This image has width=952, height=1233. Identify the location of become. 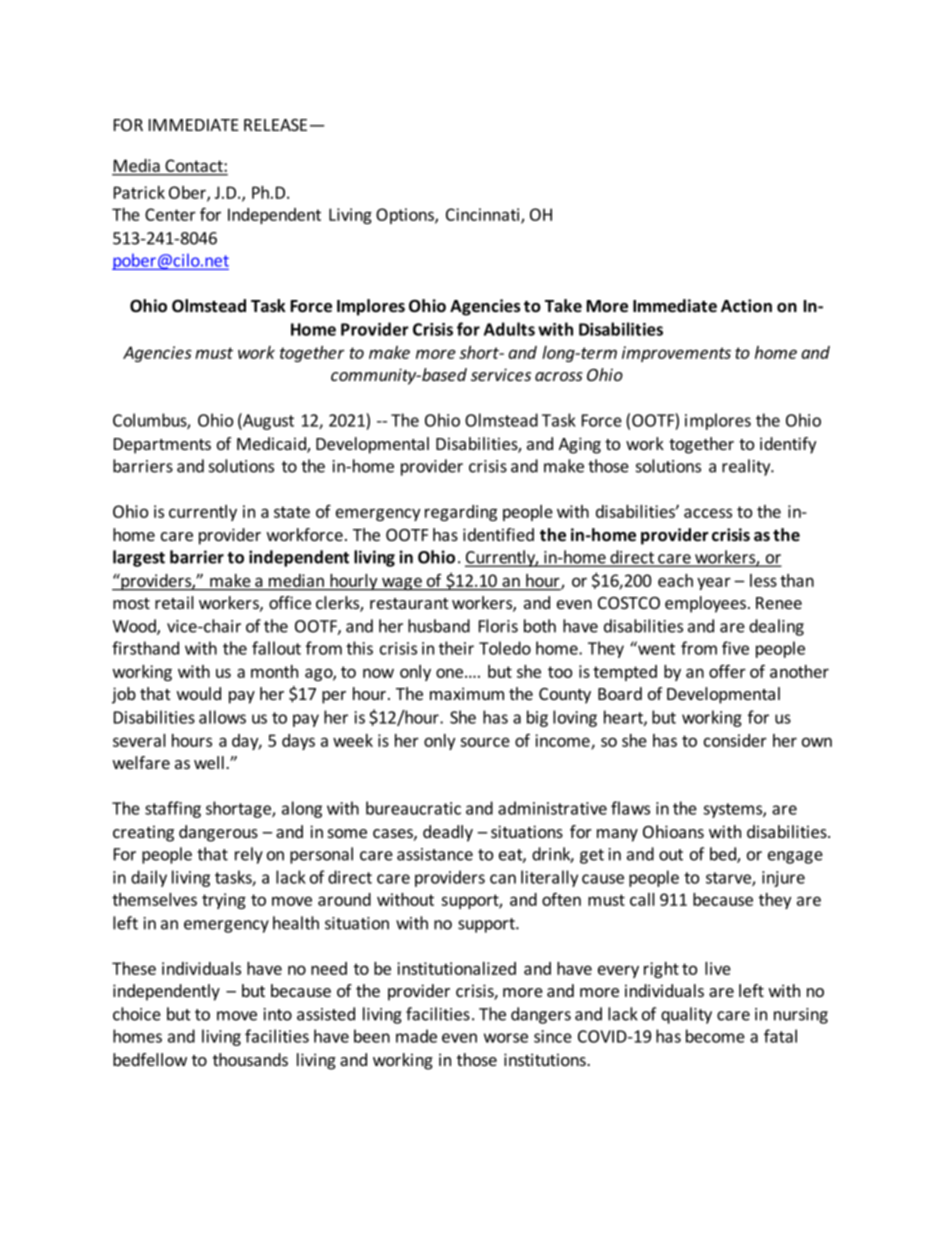
(715, 1036).
